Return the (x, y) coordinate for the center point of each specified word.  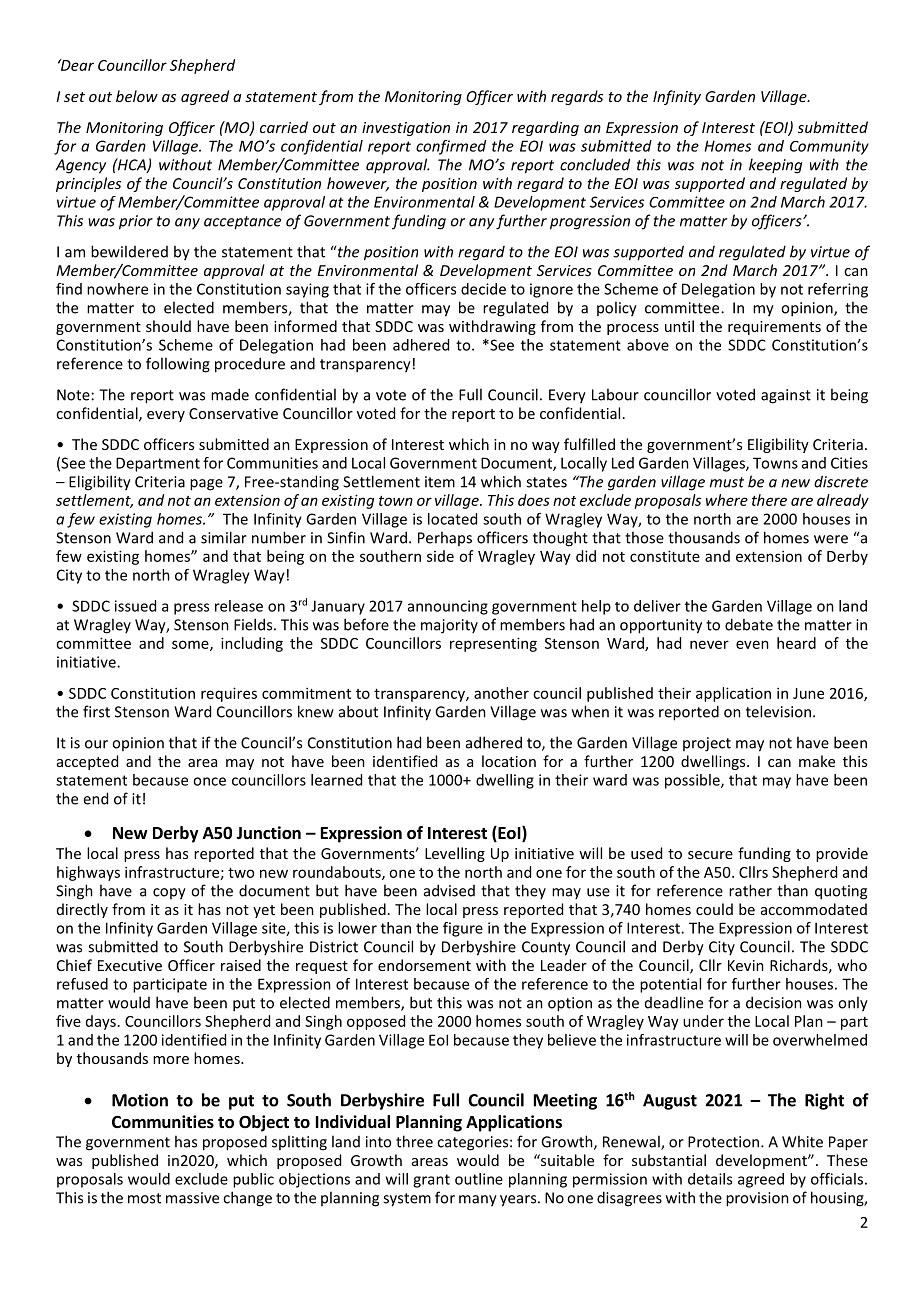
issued (135, 606)
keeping (775, 166)
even (752, 644)
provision (757, 1199)
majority (449, 626)
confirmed (451, 147)
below (137, 96)
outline (479, 1179)
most (144, 1198)
